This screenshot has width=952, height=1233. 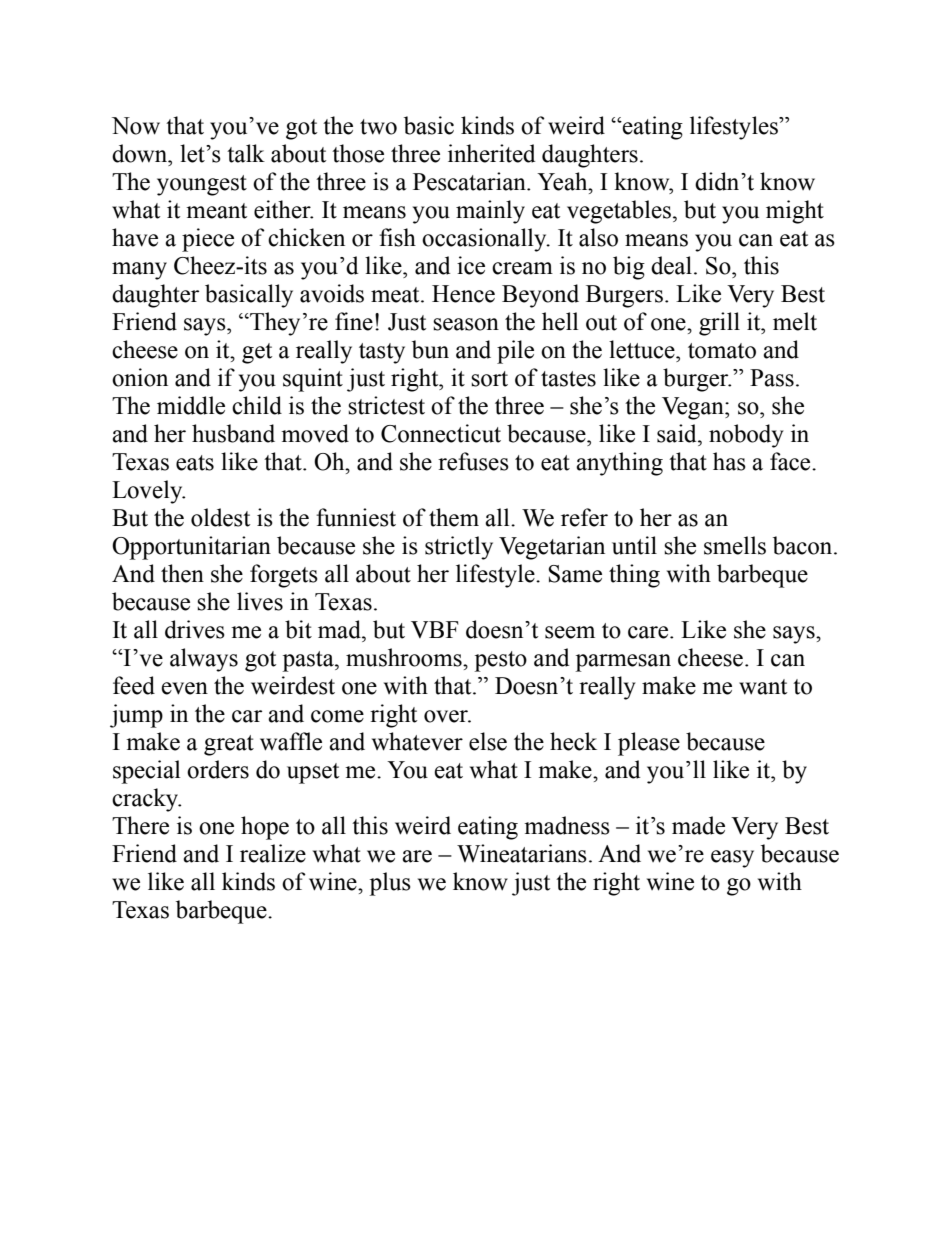 What do you see at coordinates (390, 884) in the screenshot?
I see `plus` at bounding box center [390, 884].
